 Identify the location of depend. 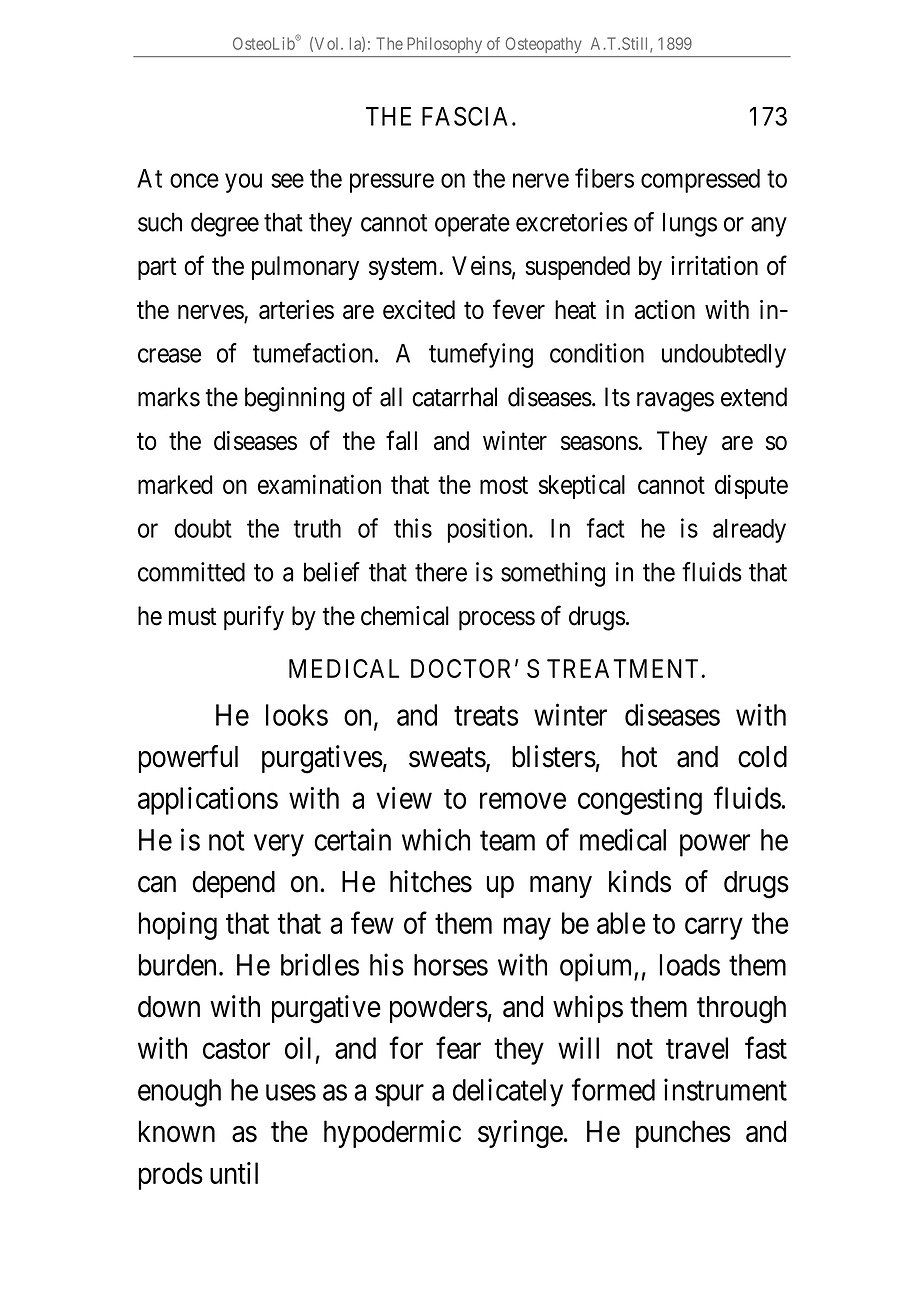
(233, 884).
